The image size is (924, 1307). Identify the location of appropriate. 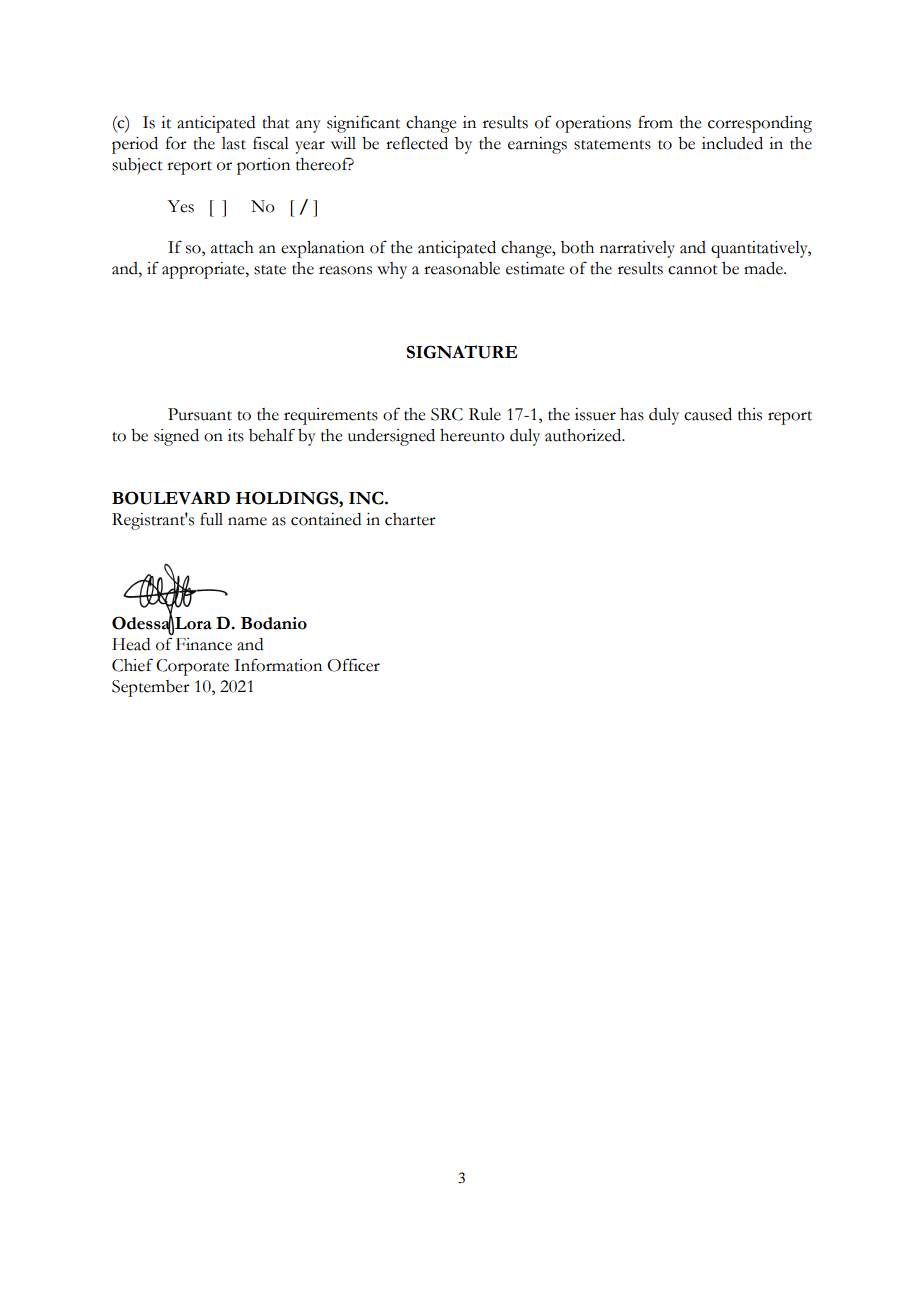
(204, 270).
